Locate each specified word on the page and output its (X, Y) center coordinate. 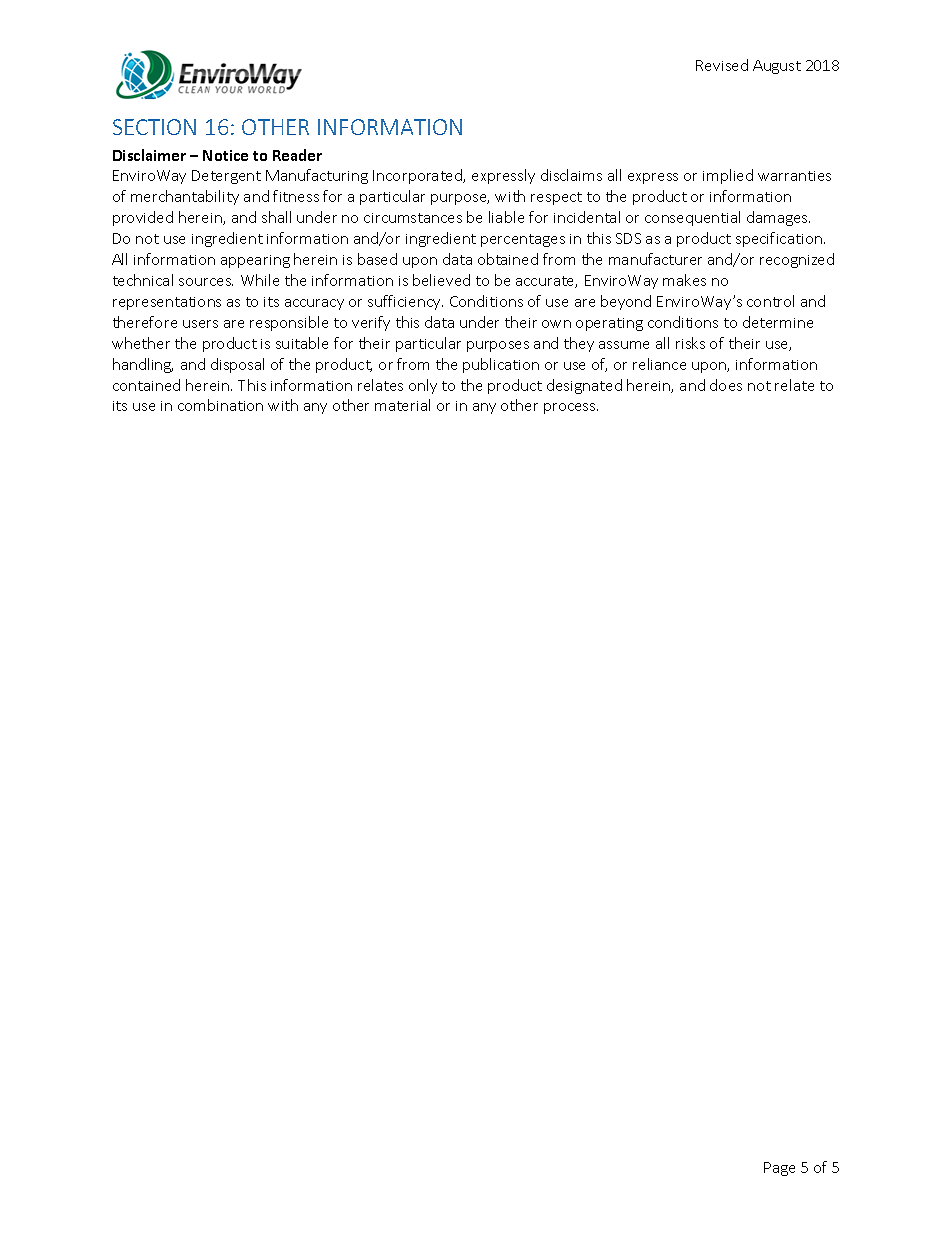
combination (220, 405)
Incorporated (419, 176)
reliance (659, 364)
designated (584, 386)
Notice (225, 155)
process (571, 408)
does (726, 385)
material (402, 405)
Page (779, 1169)
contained (146, 385)
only (423, 386)
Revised (722, 65)
